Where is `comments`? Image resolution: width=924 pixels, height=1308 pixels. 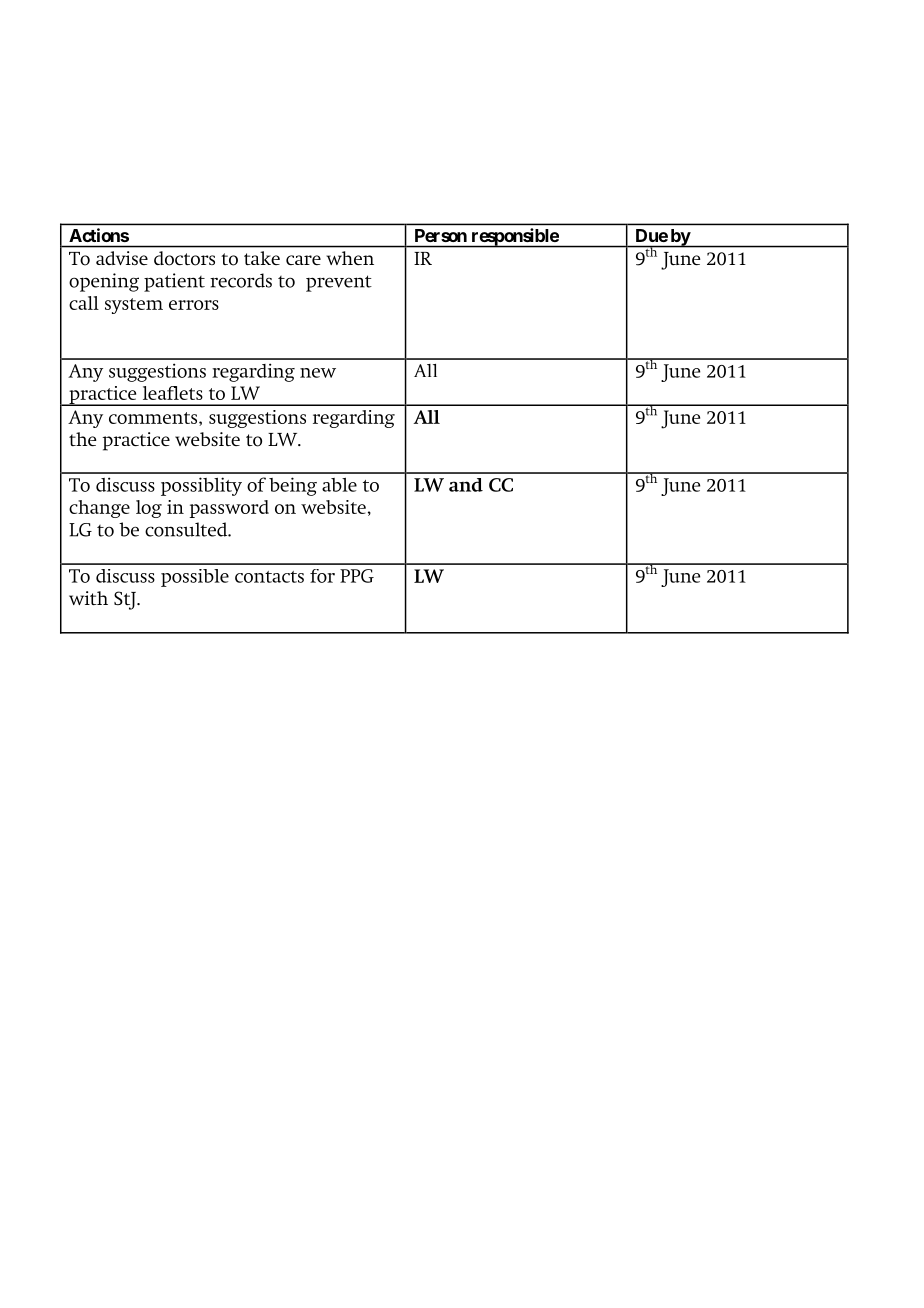 comments is located at coordinates (154, 419).
